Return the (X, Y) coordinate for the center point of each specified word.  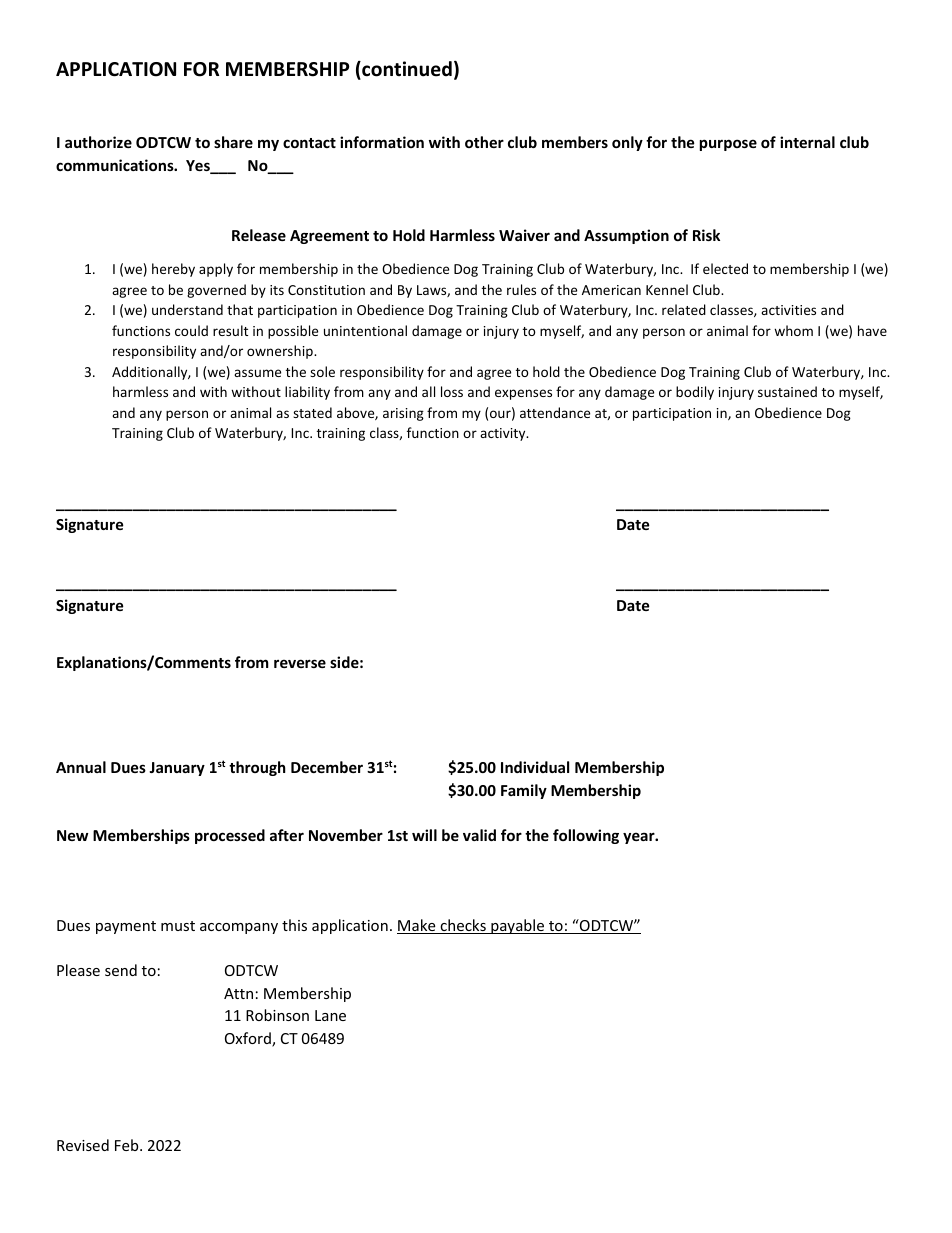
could (191, 330)
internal (807, 142)
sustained (787, 391)
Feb (128, 1145)
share (233, 142)
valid (479, 835)
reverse (300, 663)
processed (230, 836)
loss (452, 391)
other (484, 142)
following (586, 836)
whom (793, 330)
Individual (535, 767)
